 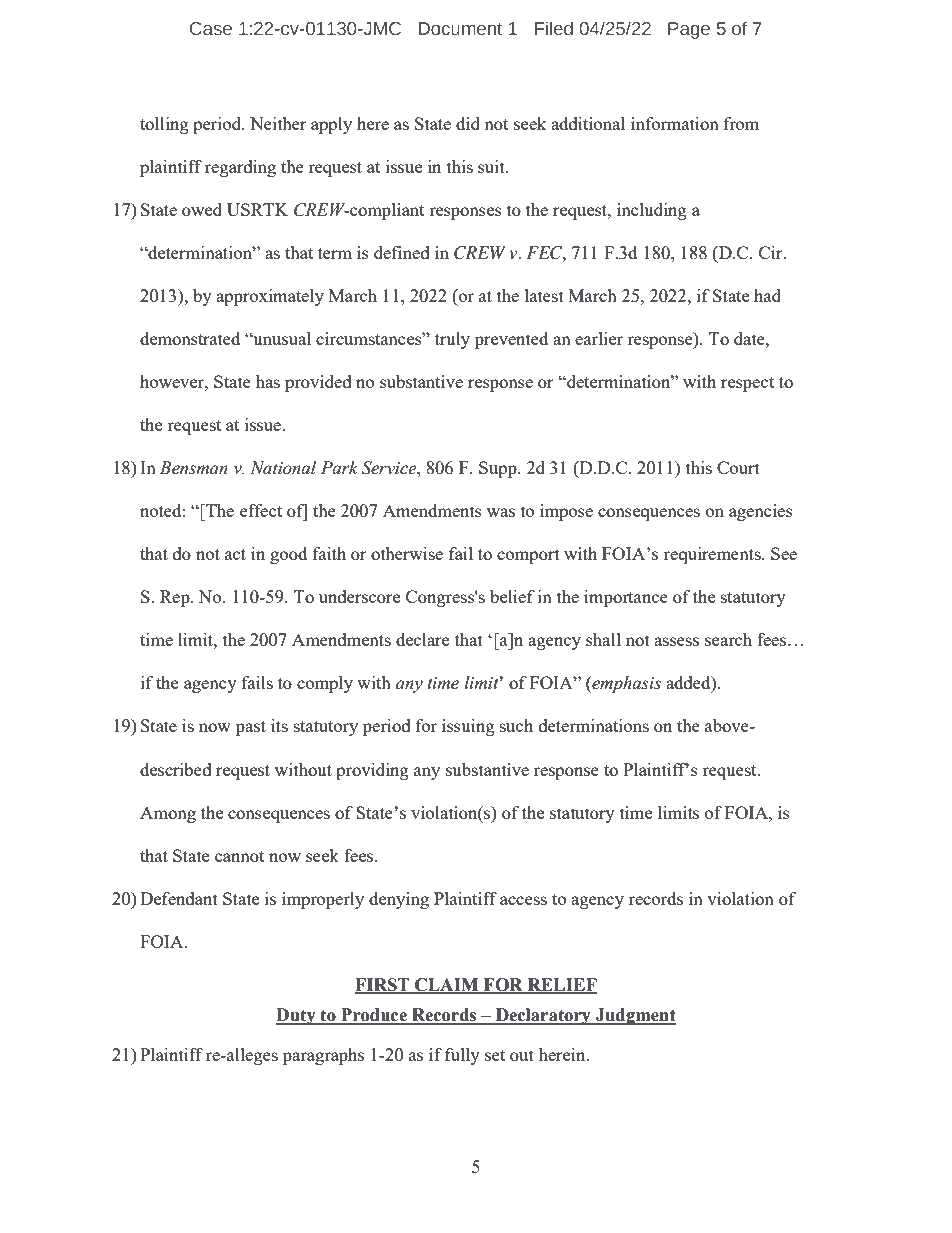 What do you see at coordinates (452, 340) in the screenshot?
I see `truly` at bounding box center [452, 340].
